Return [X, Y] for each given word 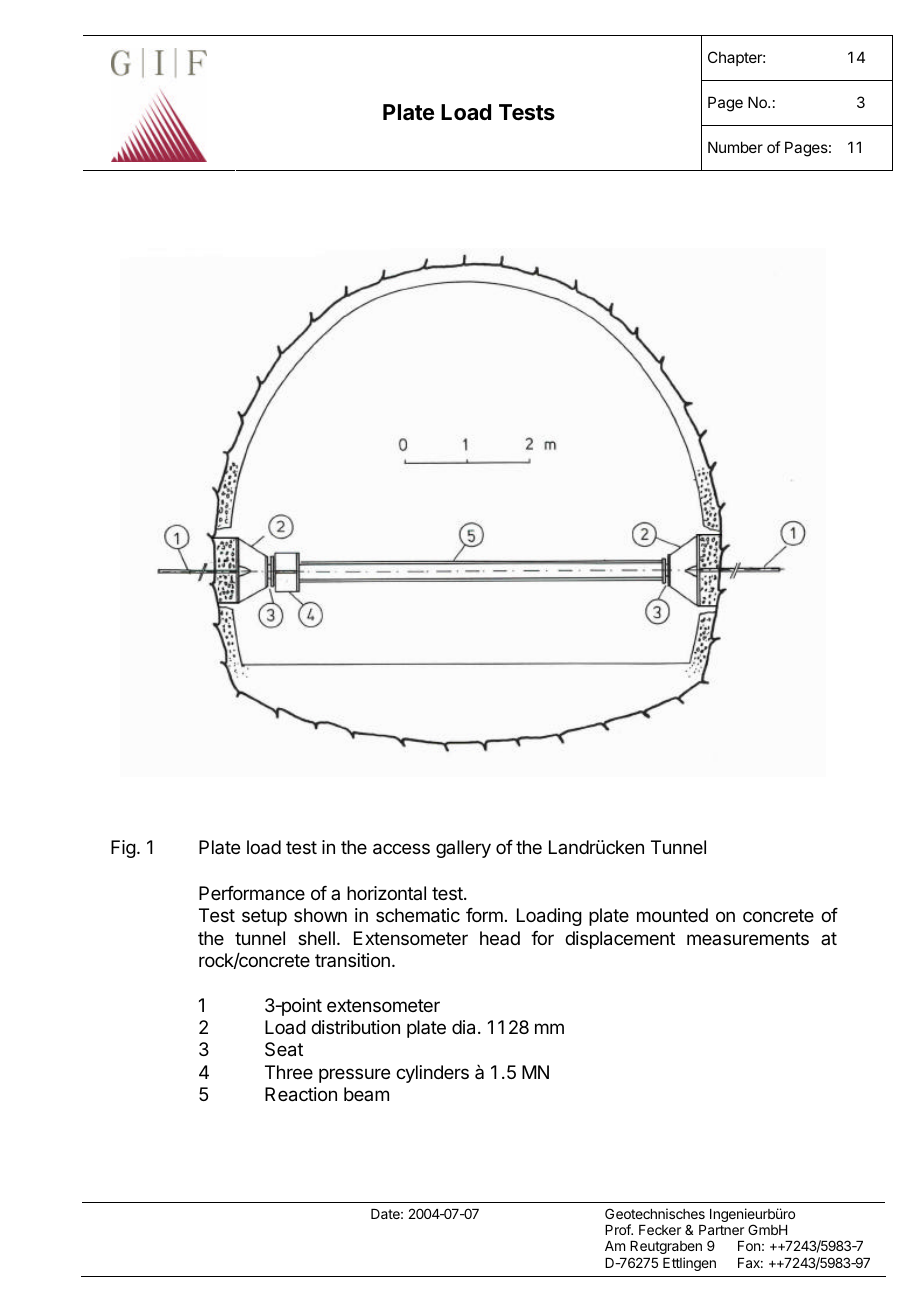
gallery [463, 849]
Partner [721, 1230]
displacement [620, 940]
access [401, 849]
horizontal [386, 893]
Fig [123, 849]
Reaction [301, 1094]
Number [735, 147]
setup [264, 917]
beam [366, 1094]
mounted [672, 915]
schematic [418, 915]
